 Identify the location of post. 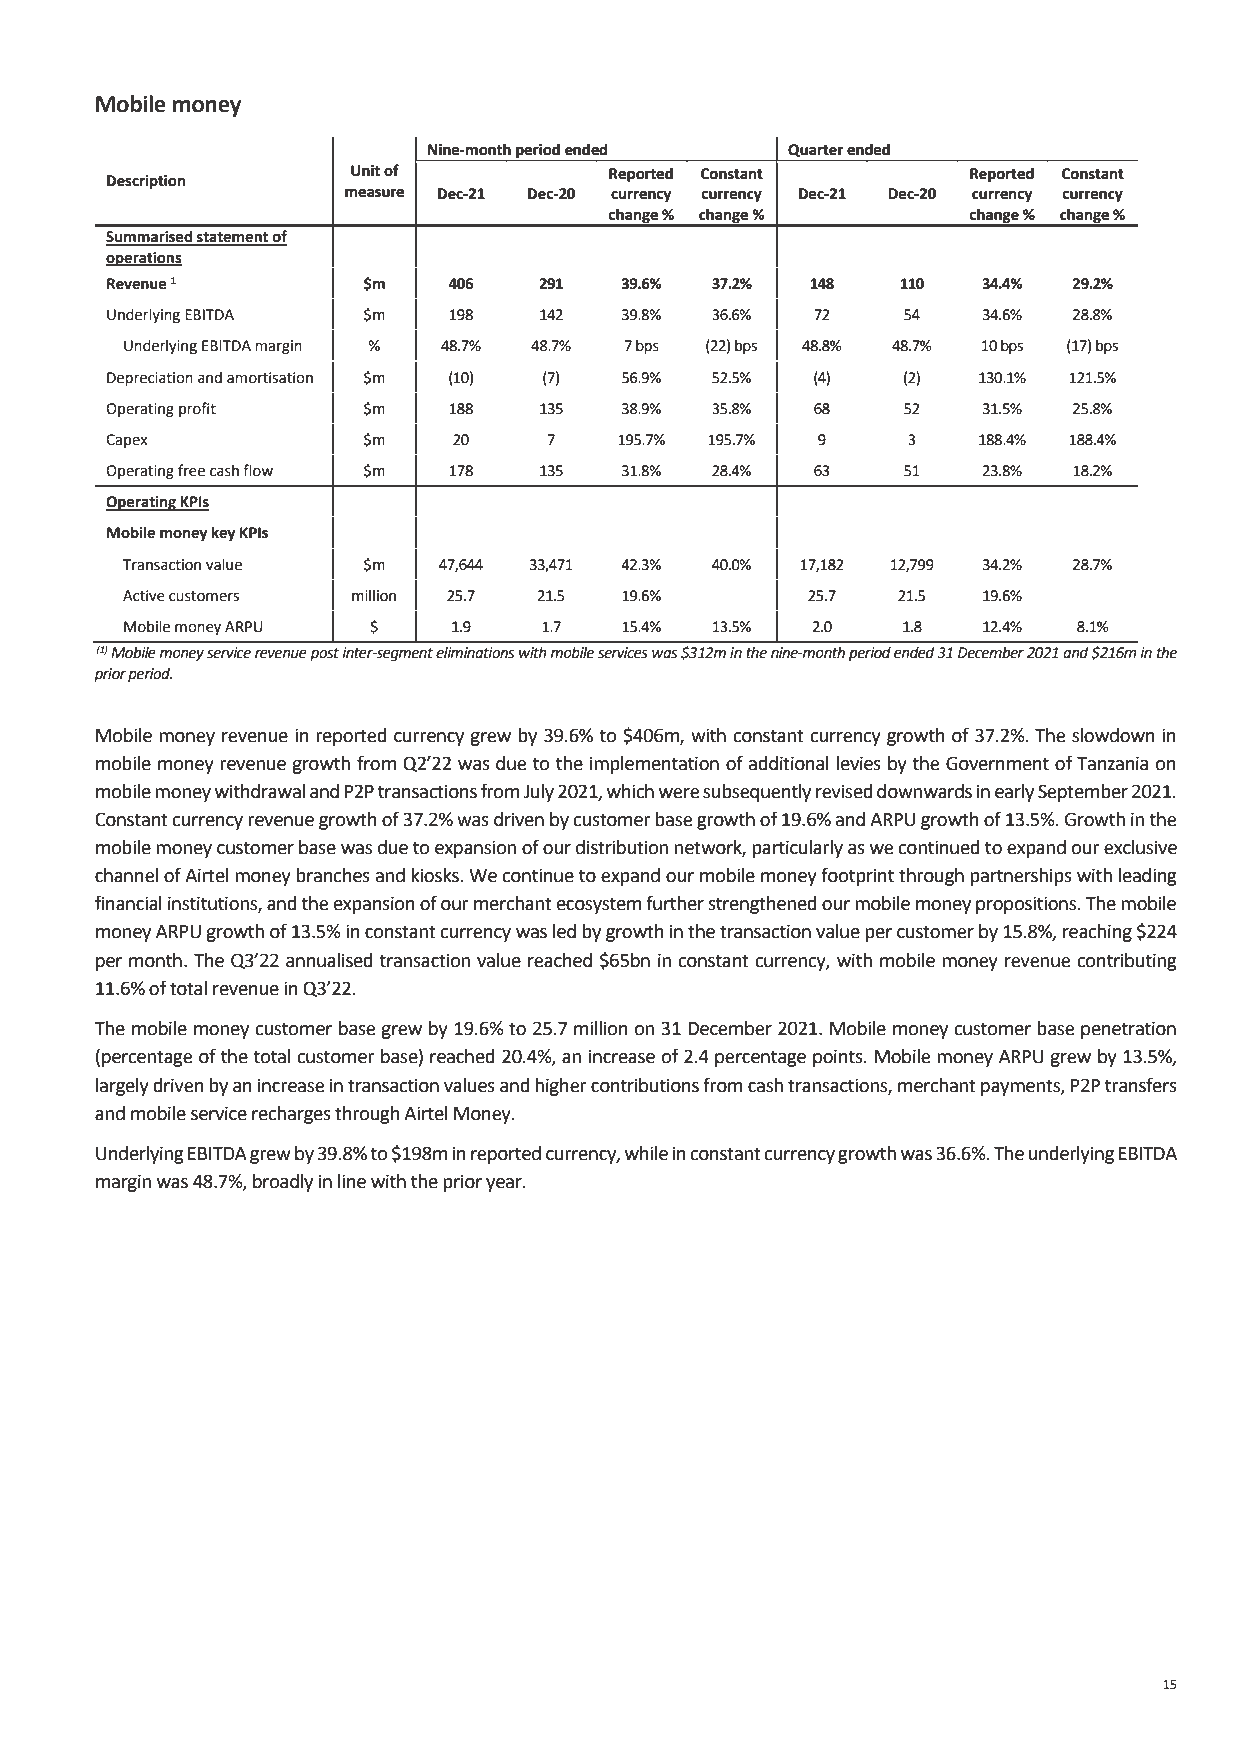
(324, 654).
